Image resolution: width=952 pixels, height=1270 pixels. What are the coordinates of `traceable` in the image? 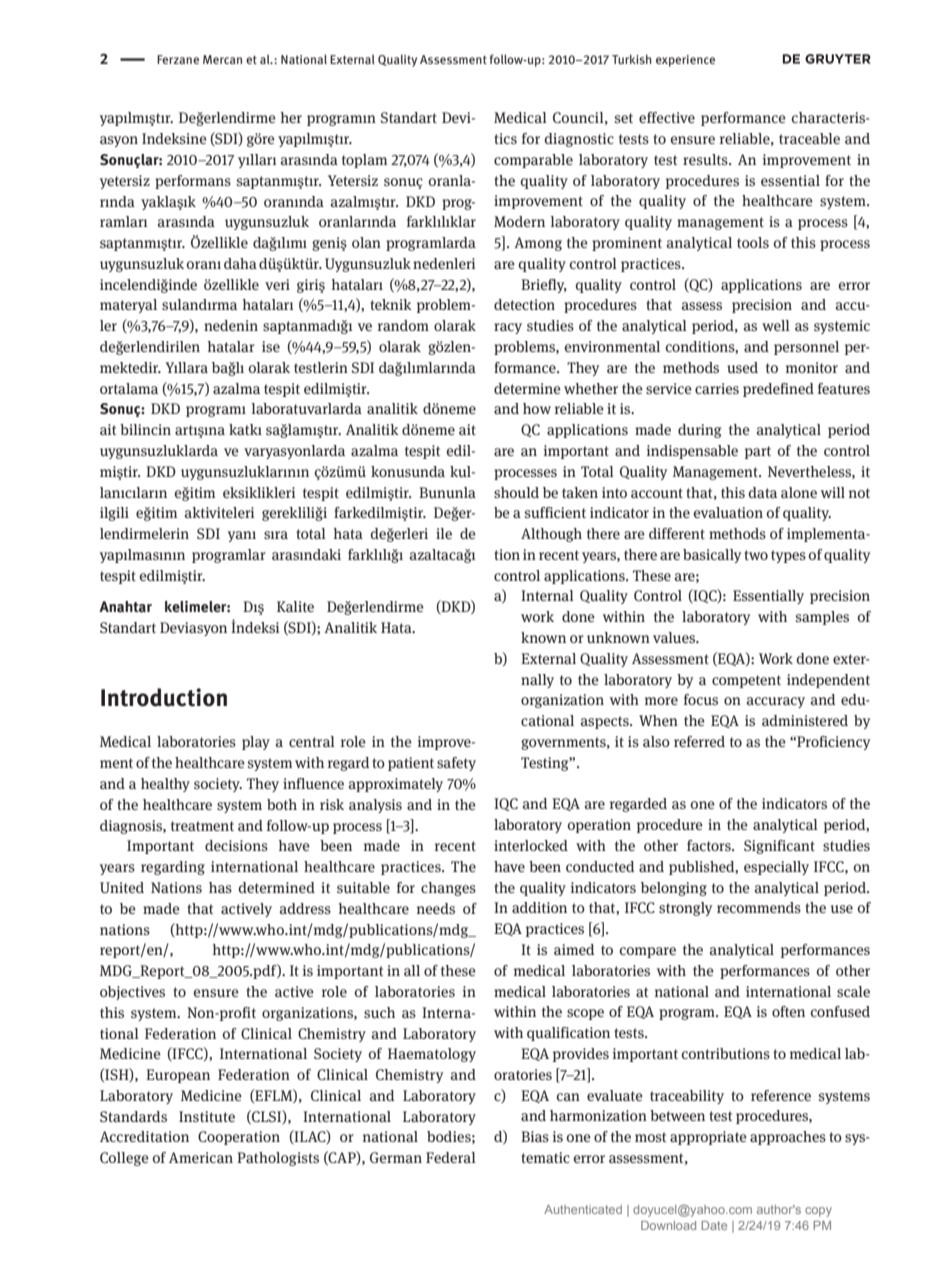 It's located at (809, 138).
